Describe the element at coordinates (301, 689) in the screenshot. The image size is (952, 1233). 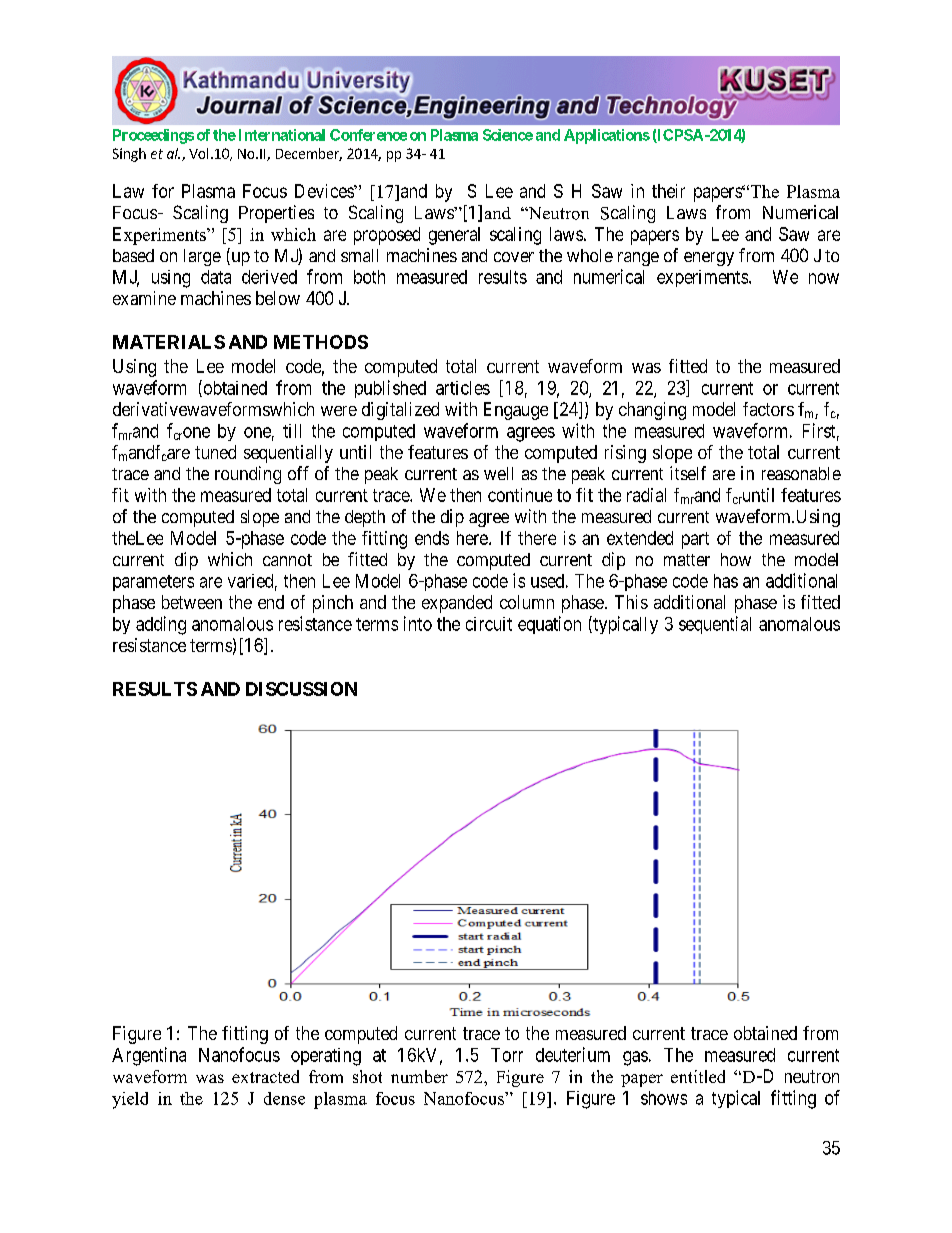
I see `DISCUSSION` at that location.
